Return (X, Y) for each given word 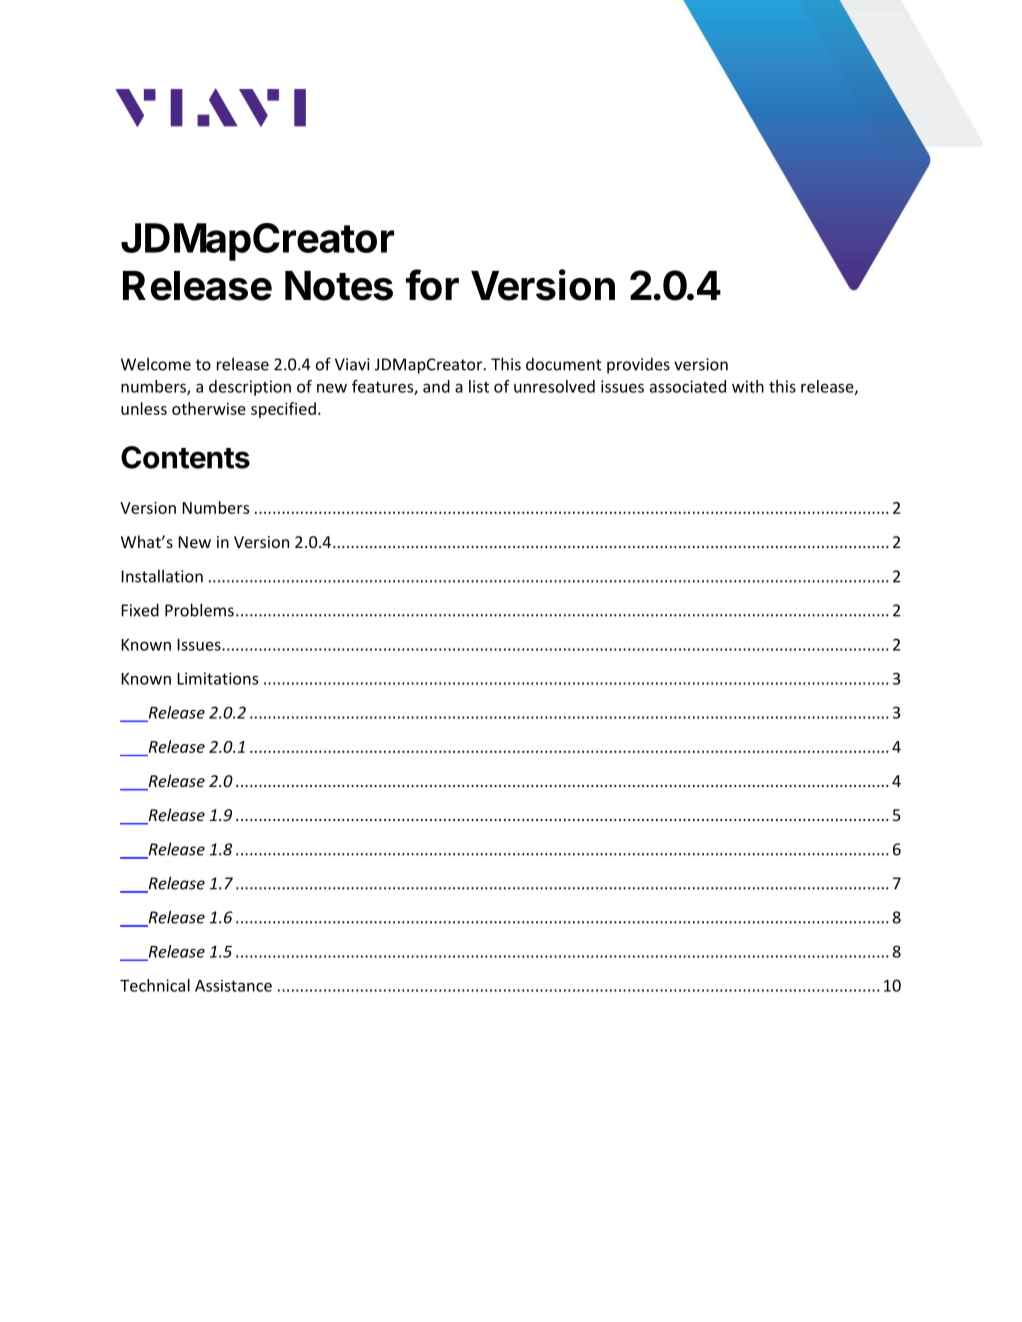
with (748, 386)
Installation (162, 576)
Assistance (233, 986)
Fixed (140, 610)
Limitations (217, 678)
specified (283, 410)
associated (688, 386)
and (436, 386)
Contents (185, 457)
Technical (155, 985)
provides (638, 366)
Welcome (156, 364)
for (432, 285)
